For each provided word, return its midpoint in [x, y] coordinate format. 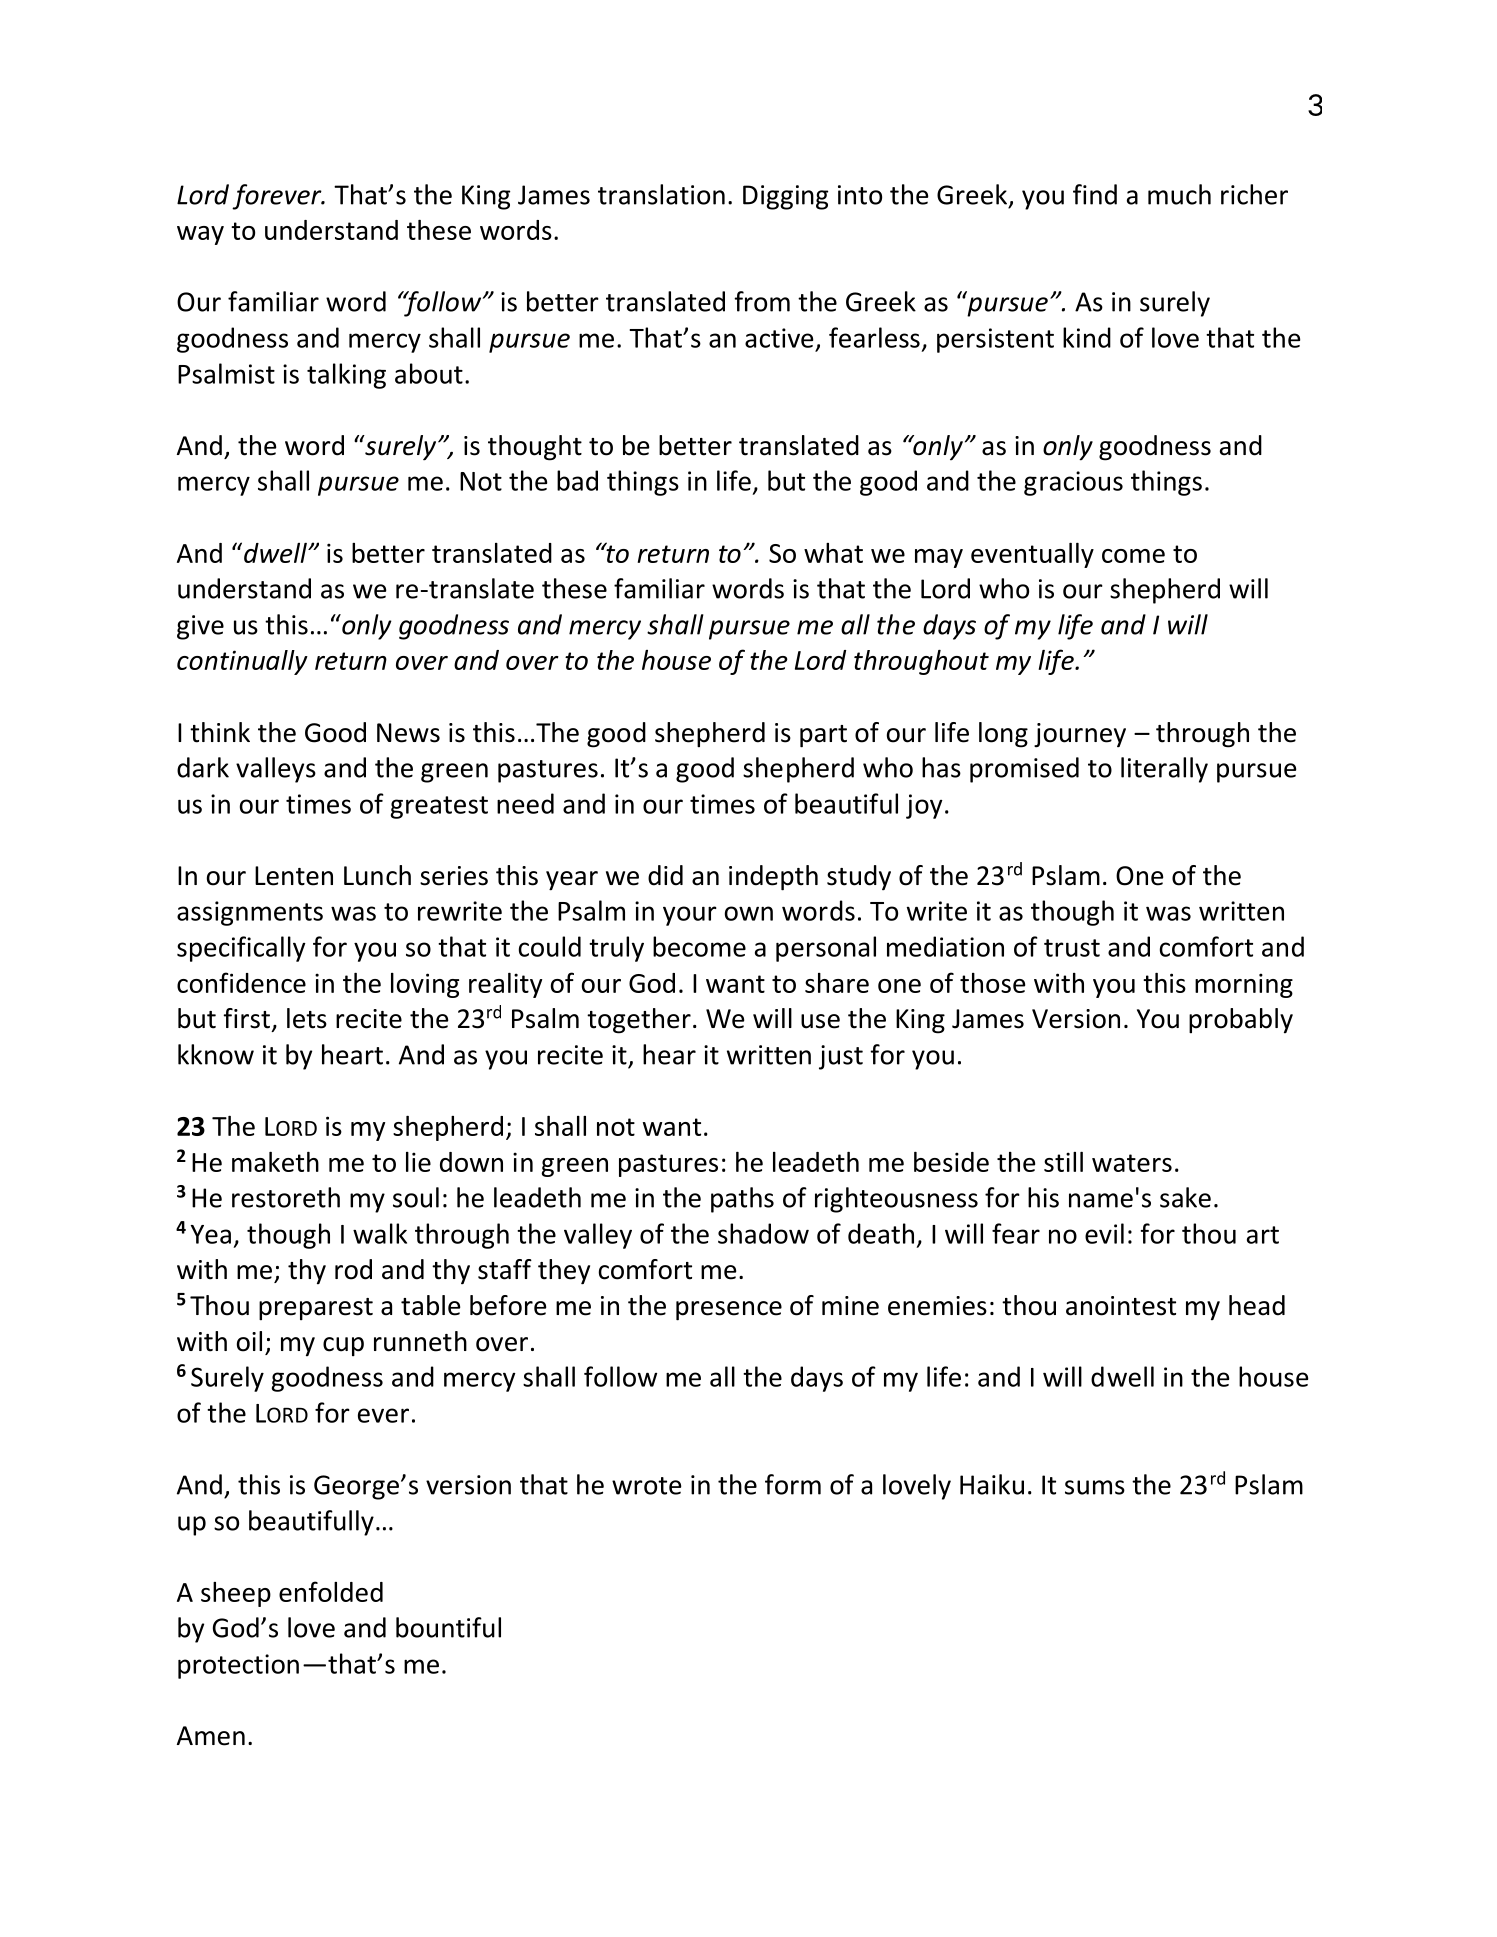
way [200, 235]
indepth [773, 878]
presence [729, 1311]
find [1095, 194]
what [833, 553]
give [200, 627]
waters [1132, 1163]
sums [1095, 1487]
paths [742, 1200]
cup [343, 1346]
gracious [1073, 483]
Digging [785, 197]
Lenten [294, 876]
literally [1164, 770]
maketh [275, 1162]
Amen [211, 1736]
